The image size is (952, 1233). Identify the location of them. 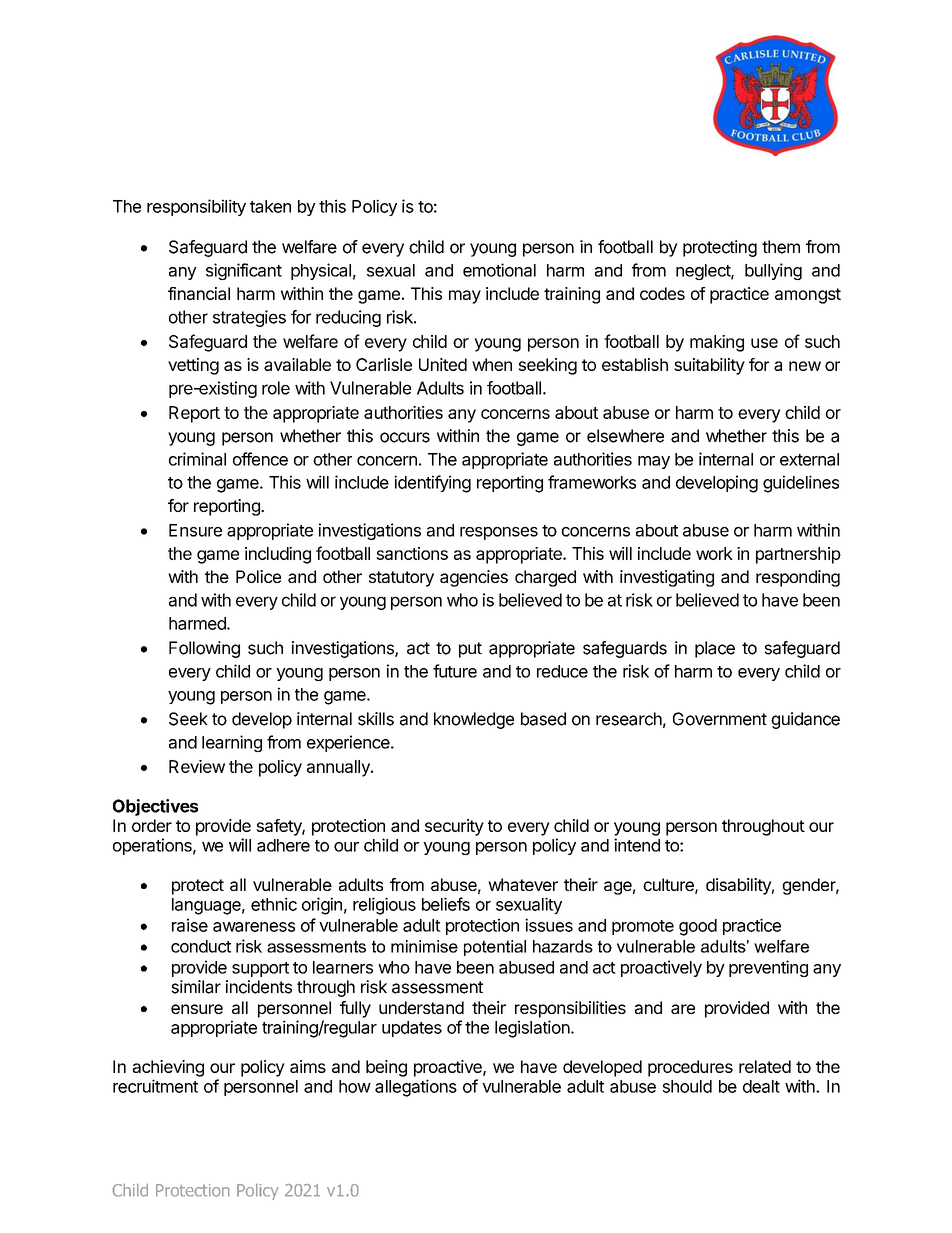
(781, 247).
